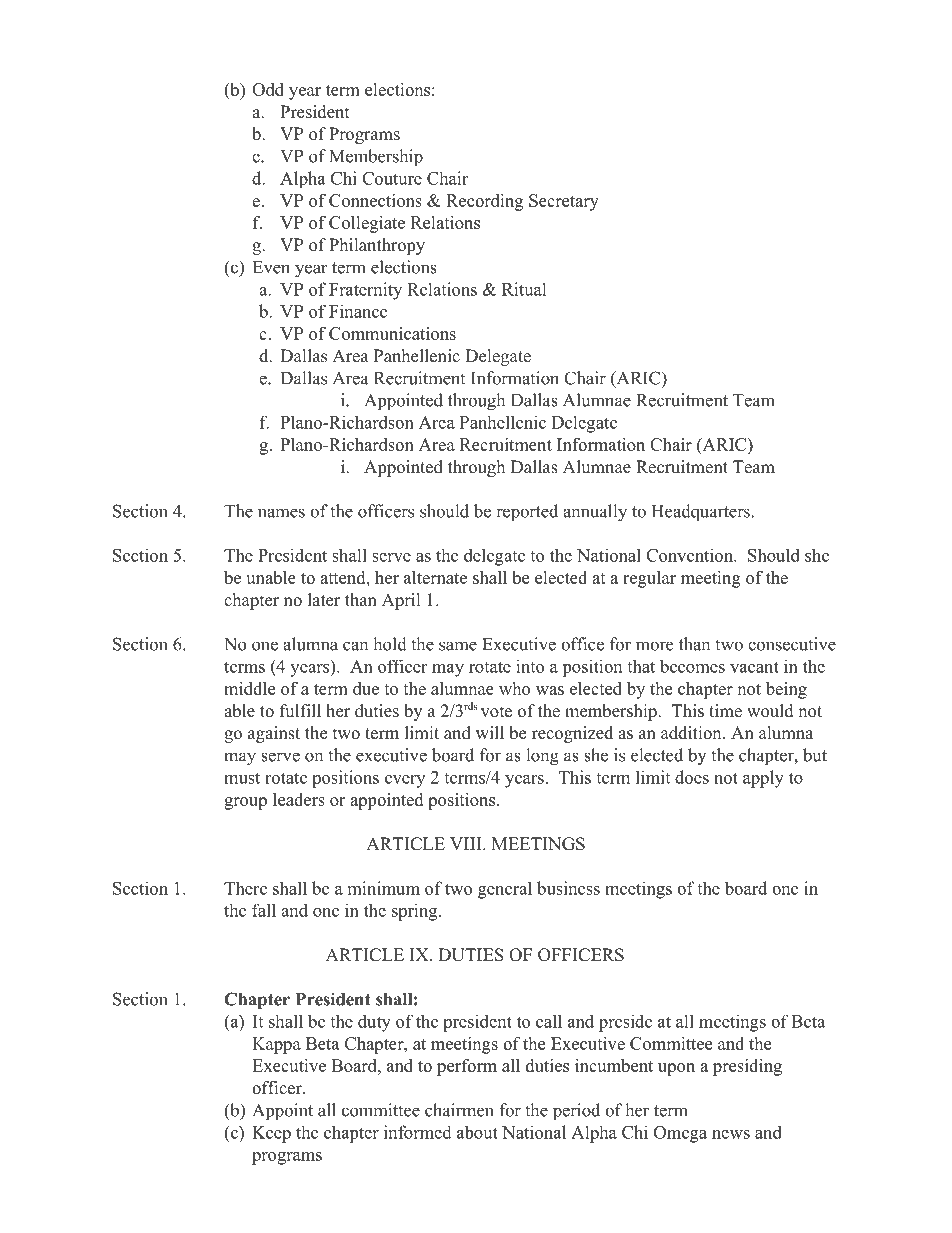 The height and width of the screenshot is (1233, 952). I want to click on period, so click(576, 1111).
